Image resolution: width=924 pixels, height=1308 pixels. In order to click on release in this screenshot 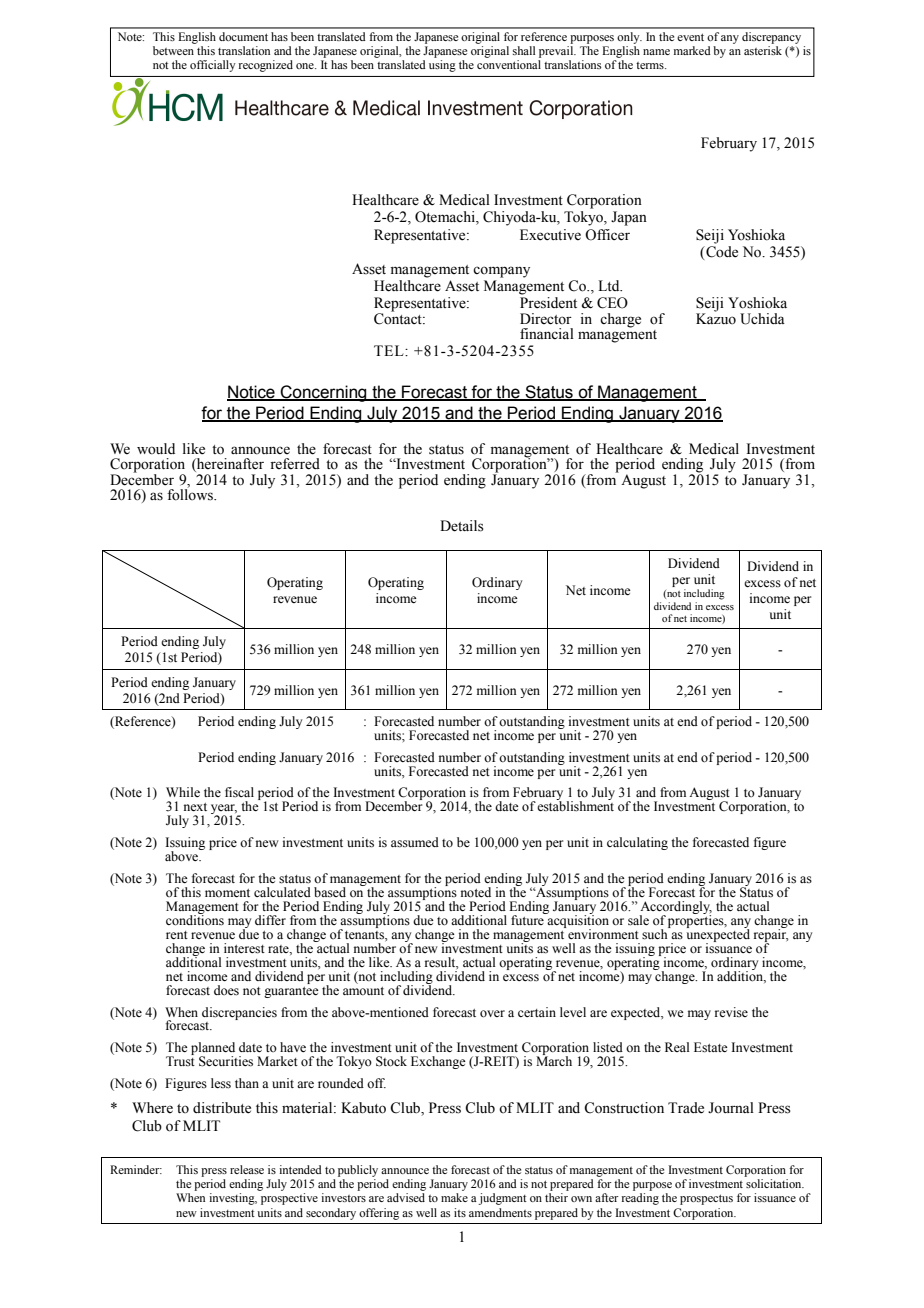, I will do `click(247, 1169)`.
